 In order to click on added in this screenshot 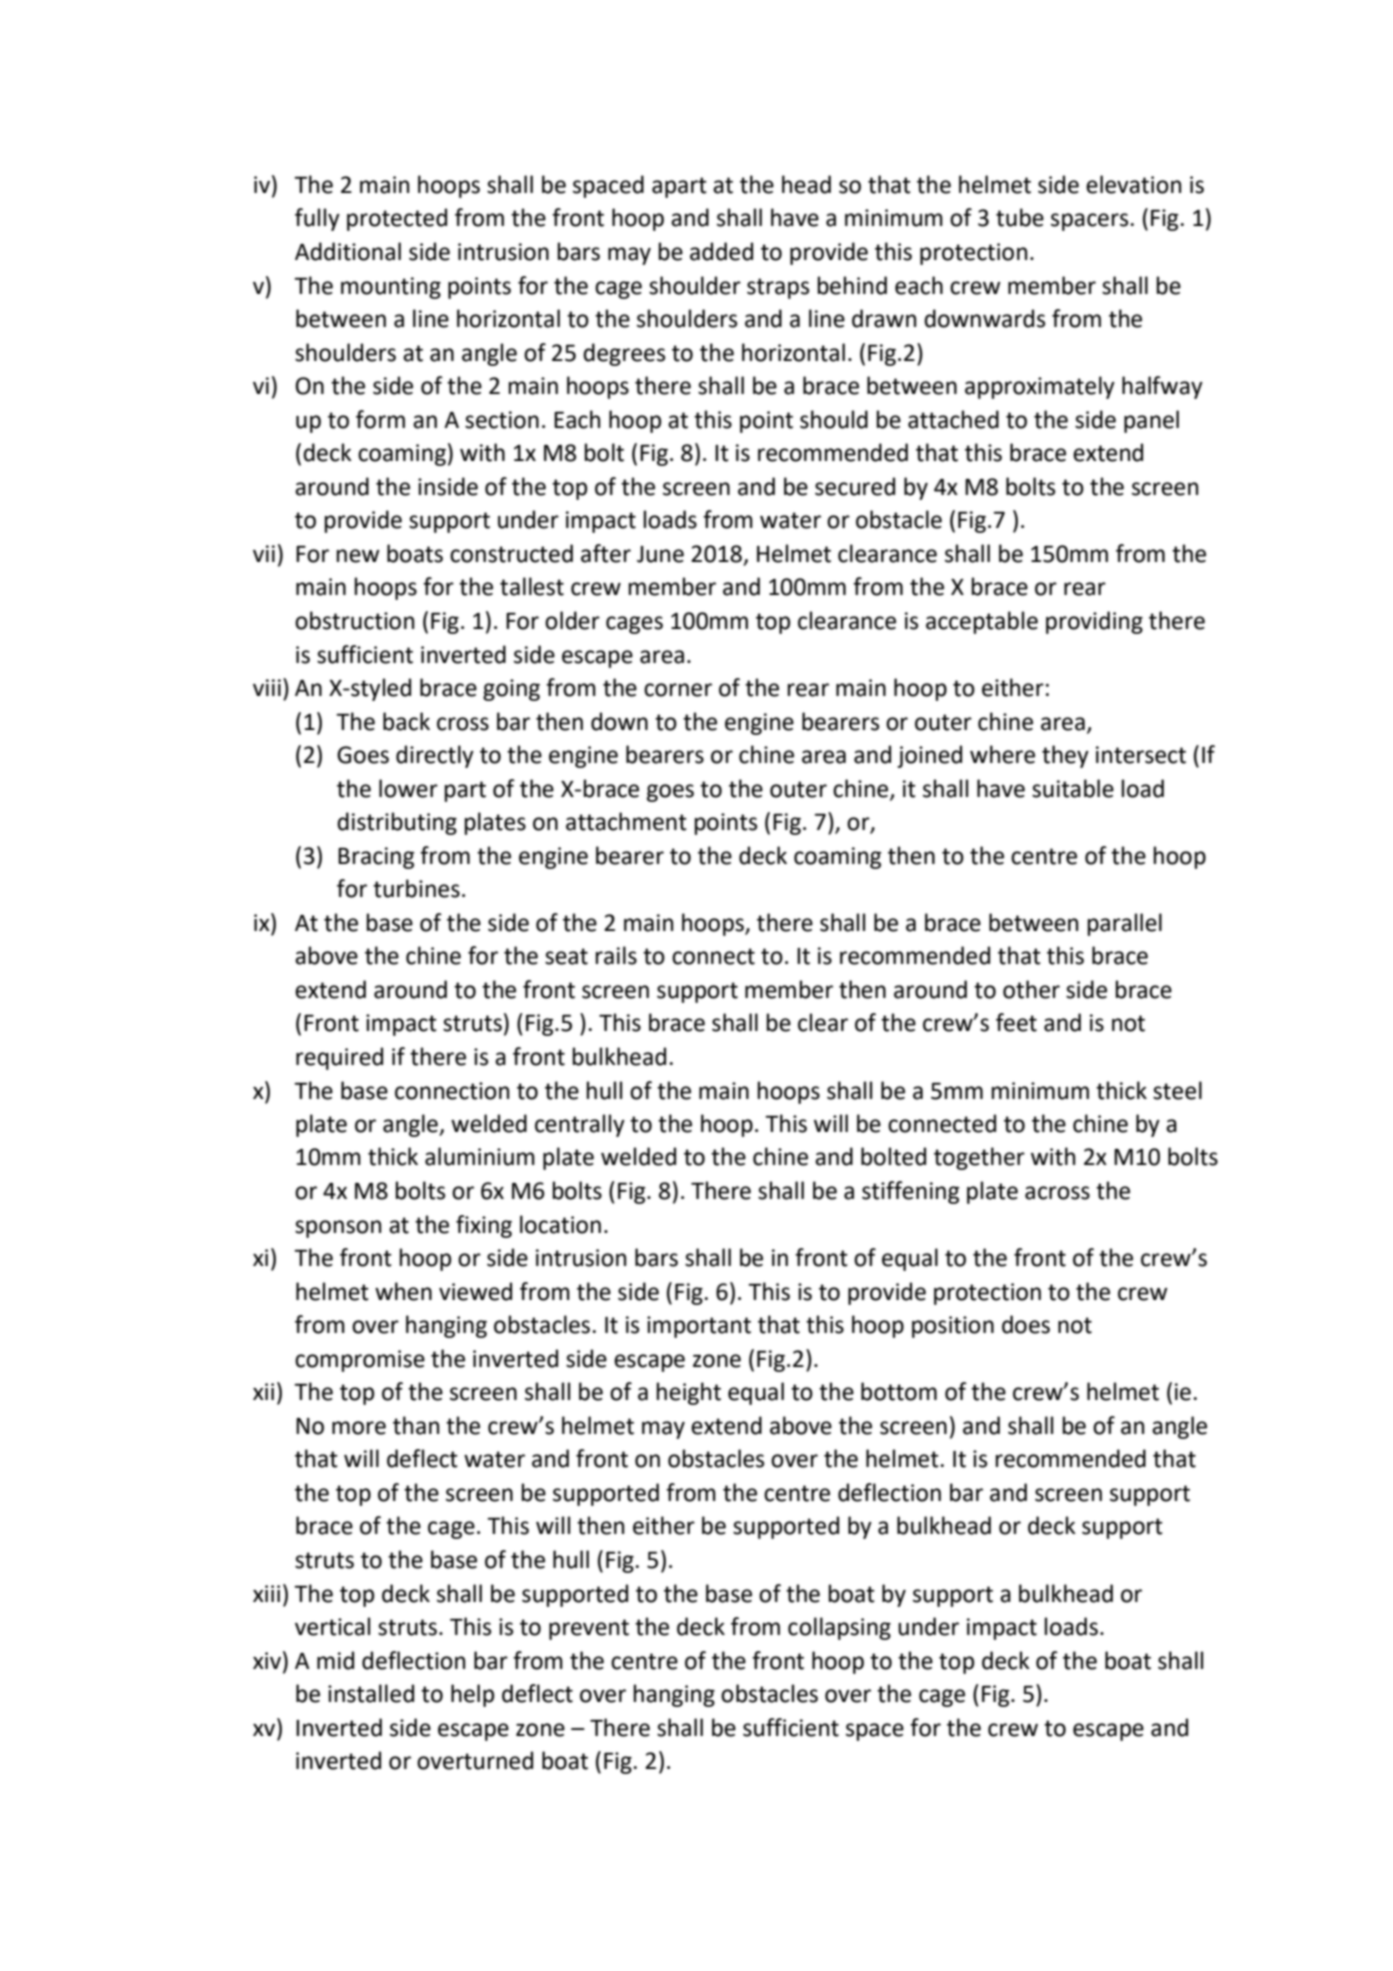, I will do `click(721, 251)`.
